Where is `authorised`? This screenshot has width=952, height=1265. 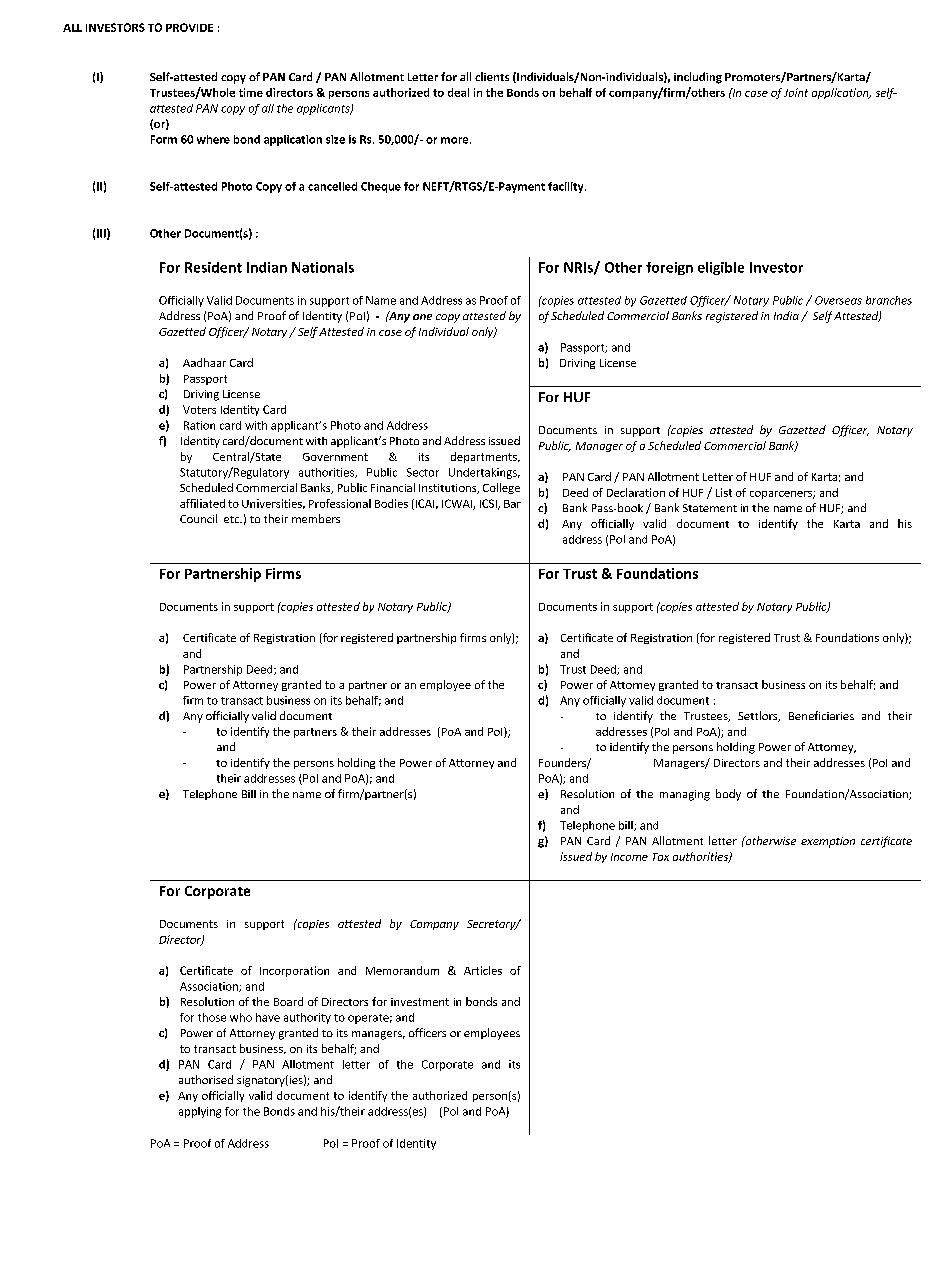 authorised is located at coordinates (206, 1079).
